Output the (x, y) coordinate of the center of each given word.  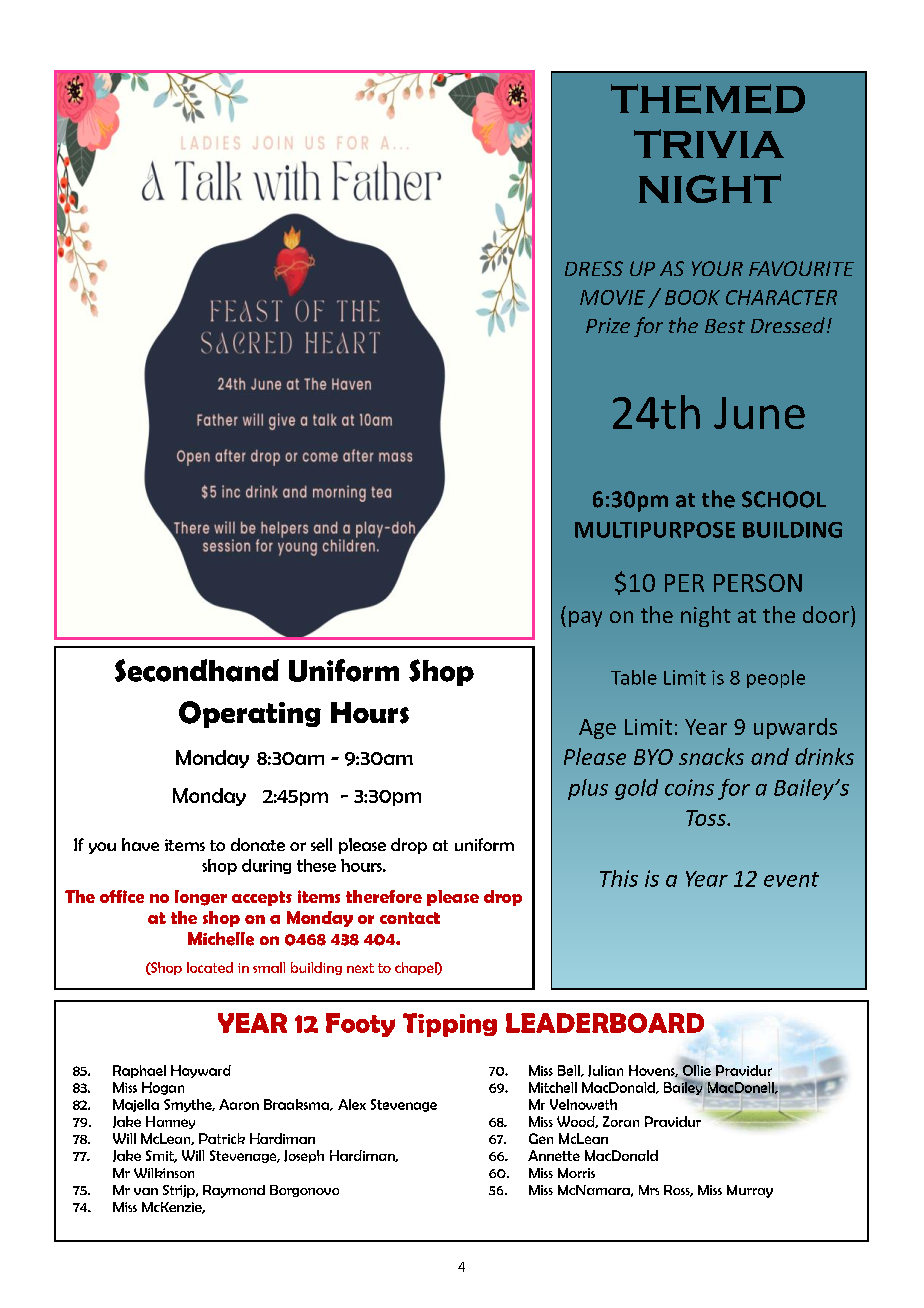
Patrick (222, 1138)
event (791, 879)
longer (201, 898)
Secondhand (197, 670)
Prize (608, 325)
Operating (250, 714)
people (776, 679)
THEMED (708, 99)
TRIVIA (709, 143)
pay (585, 619)
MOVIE (612, 297)
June (759, 413)
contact (410, 918)
